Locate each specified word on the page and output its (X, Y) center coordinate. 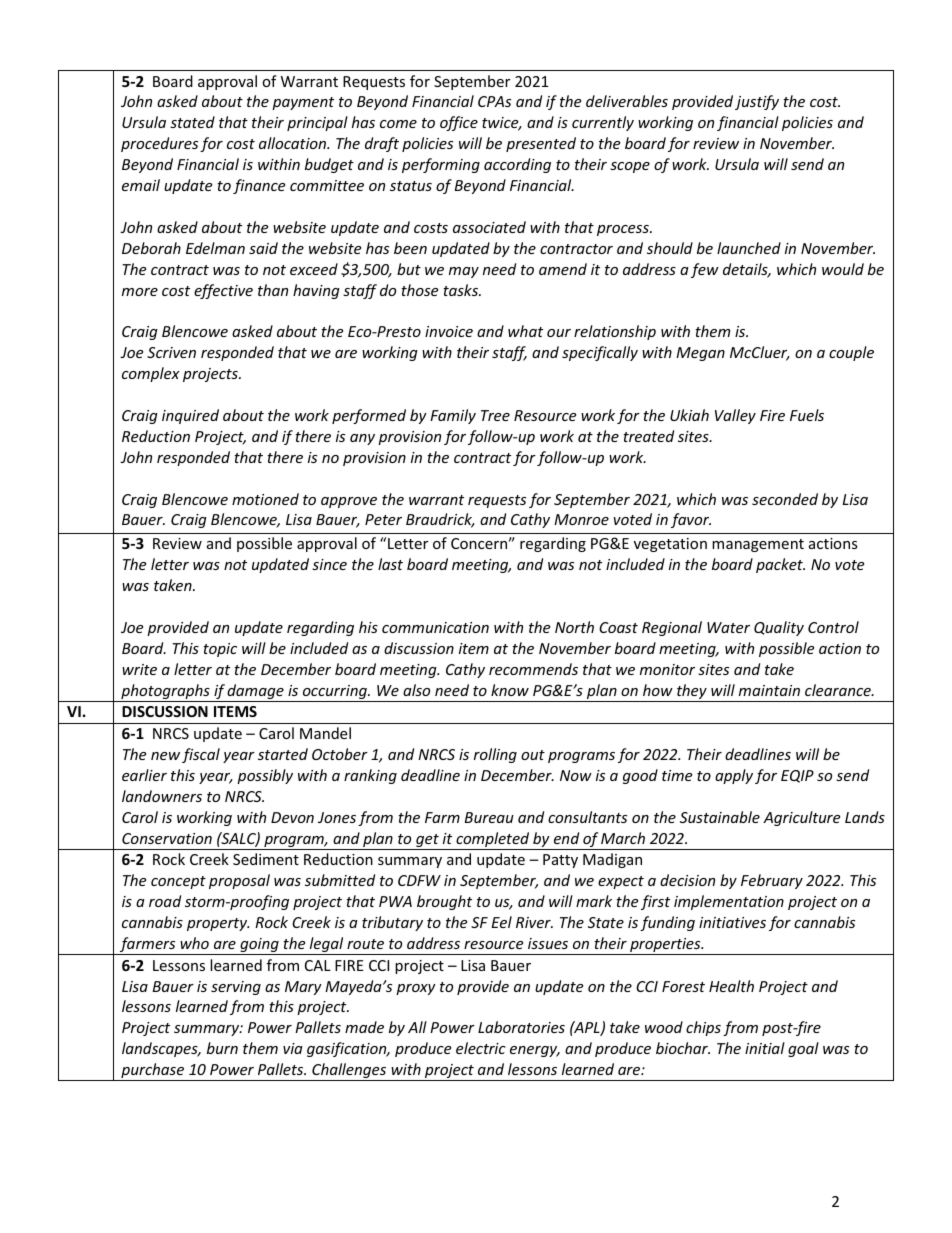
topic (220, 650)
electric (481, 1048)
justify (757, 102)
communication (435, 627)
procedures (159, 144)
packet (780, 565)
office (459, 123)
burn (222, 1048)
